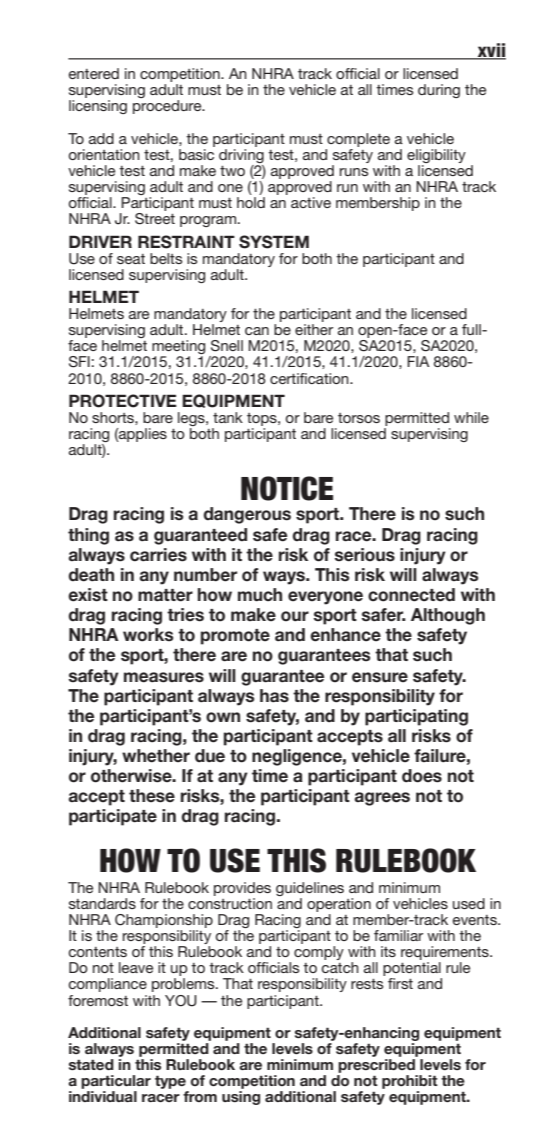 This screenshot has width=547, height=1145. I want to click on participate, so click(113, 817).
